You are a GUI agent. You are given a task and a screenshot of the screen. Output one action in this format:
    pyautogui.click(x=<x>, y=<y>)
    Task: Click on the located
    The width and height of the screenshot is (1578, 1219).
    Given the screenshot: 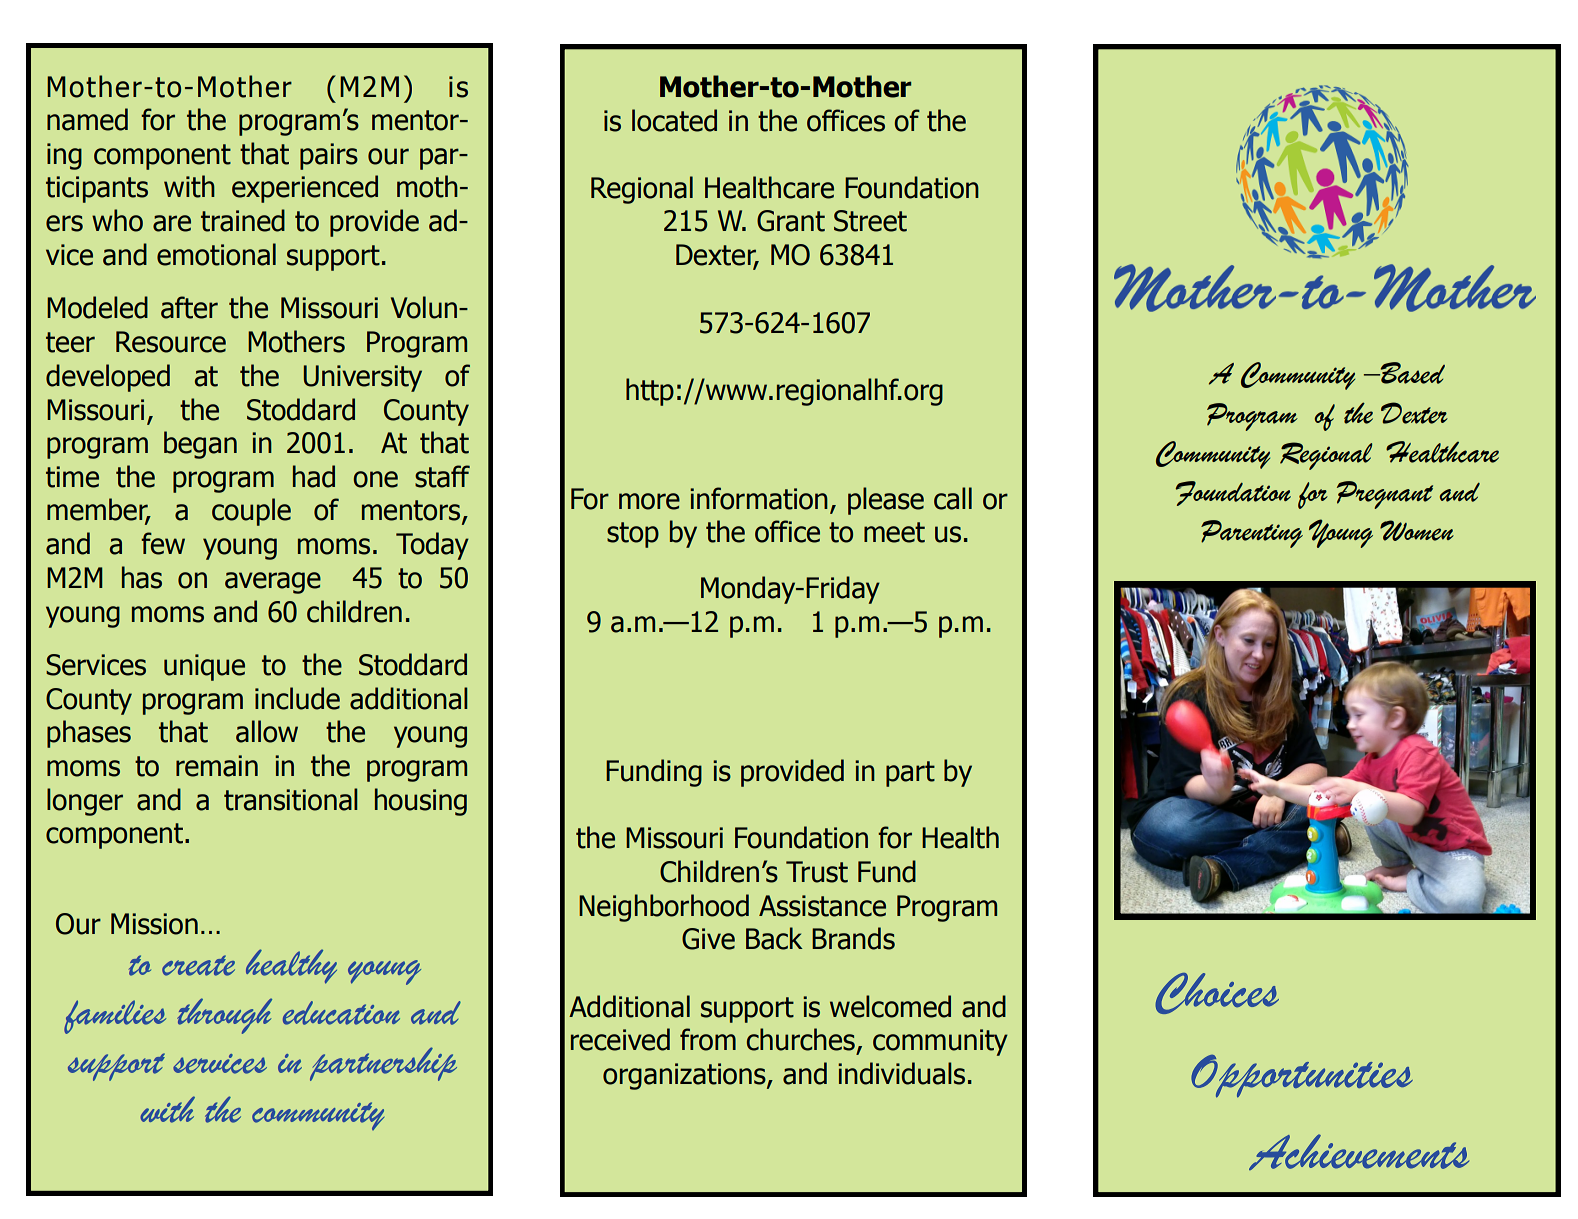 What is the action you would take?
    pyautogui.click(x=674, y=120)
